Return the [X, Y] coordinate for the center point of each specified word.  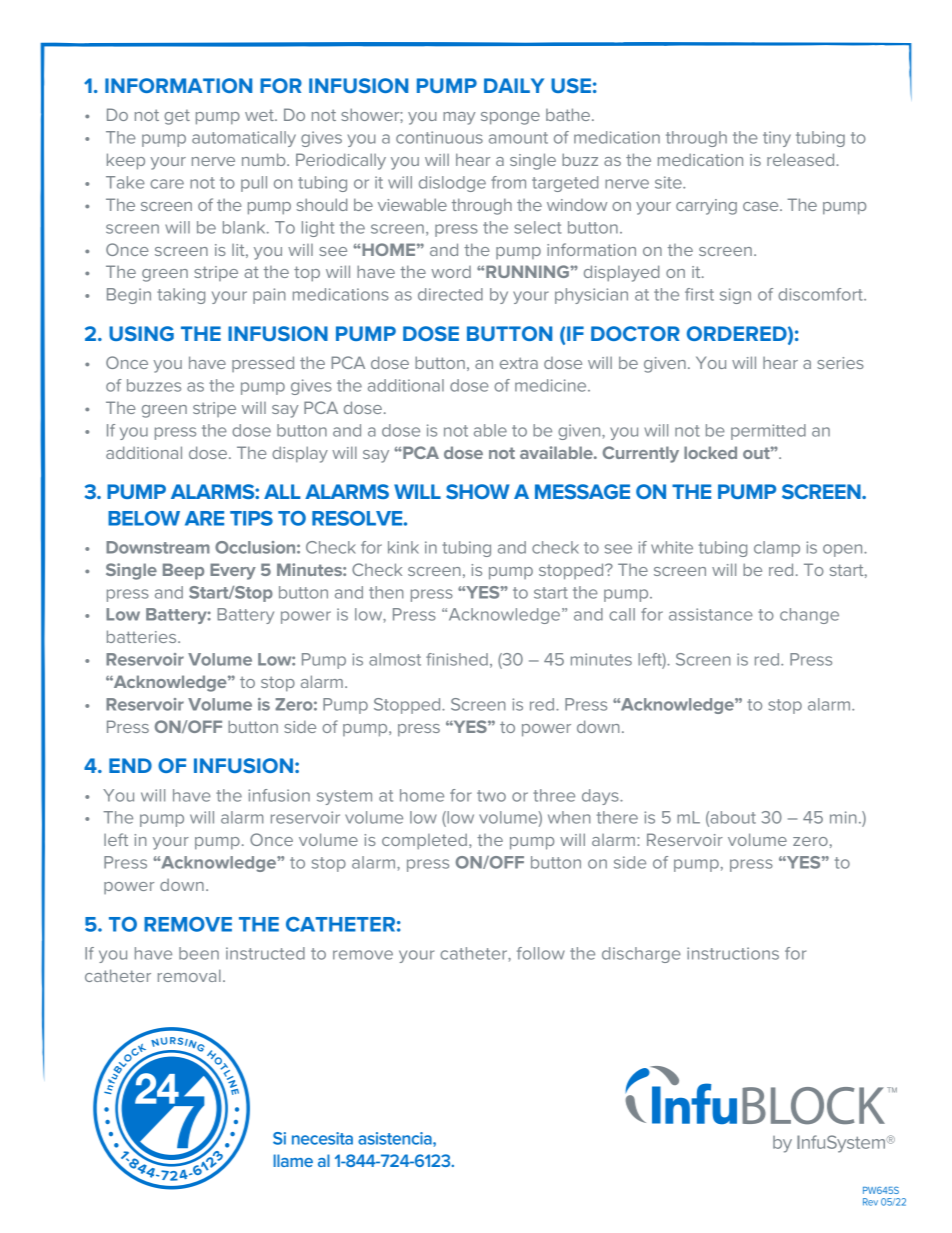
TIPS [251, 518]
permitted [768, 432]
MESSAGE [582, 491]
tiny [777, 139]
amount [518, 138]
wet [260, 115]
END [130, 765]
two [491, 796]
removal [189, 975]
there [617, 817]
